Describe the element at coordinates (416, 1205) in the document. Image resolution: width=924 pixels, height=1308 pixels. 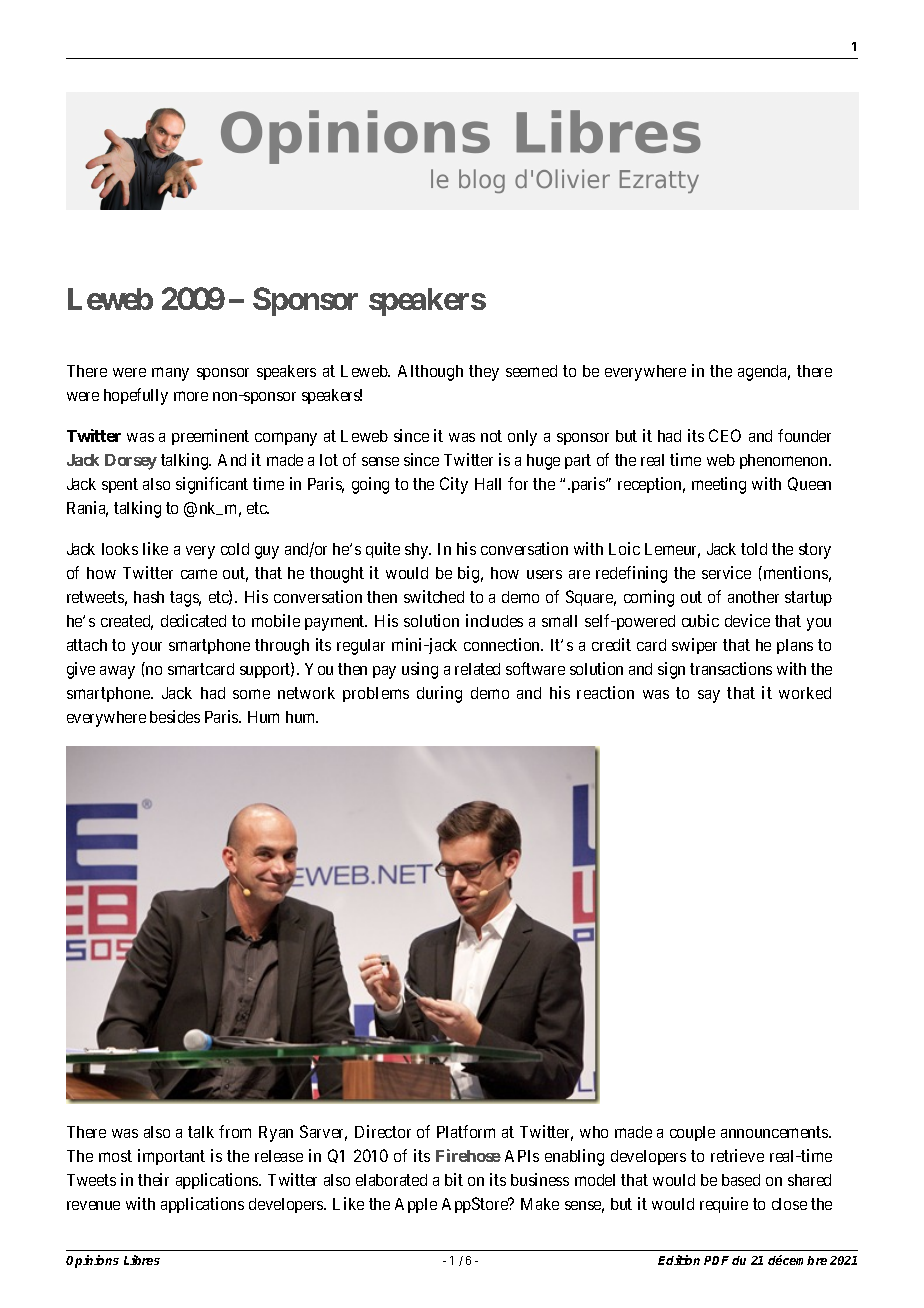
I see `Apple` at that location.
